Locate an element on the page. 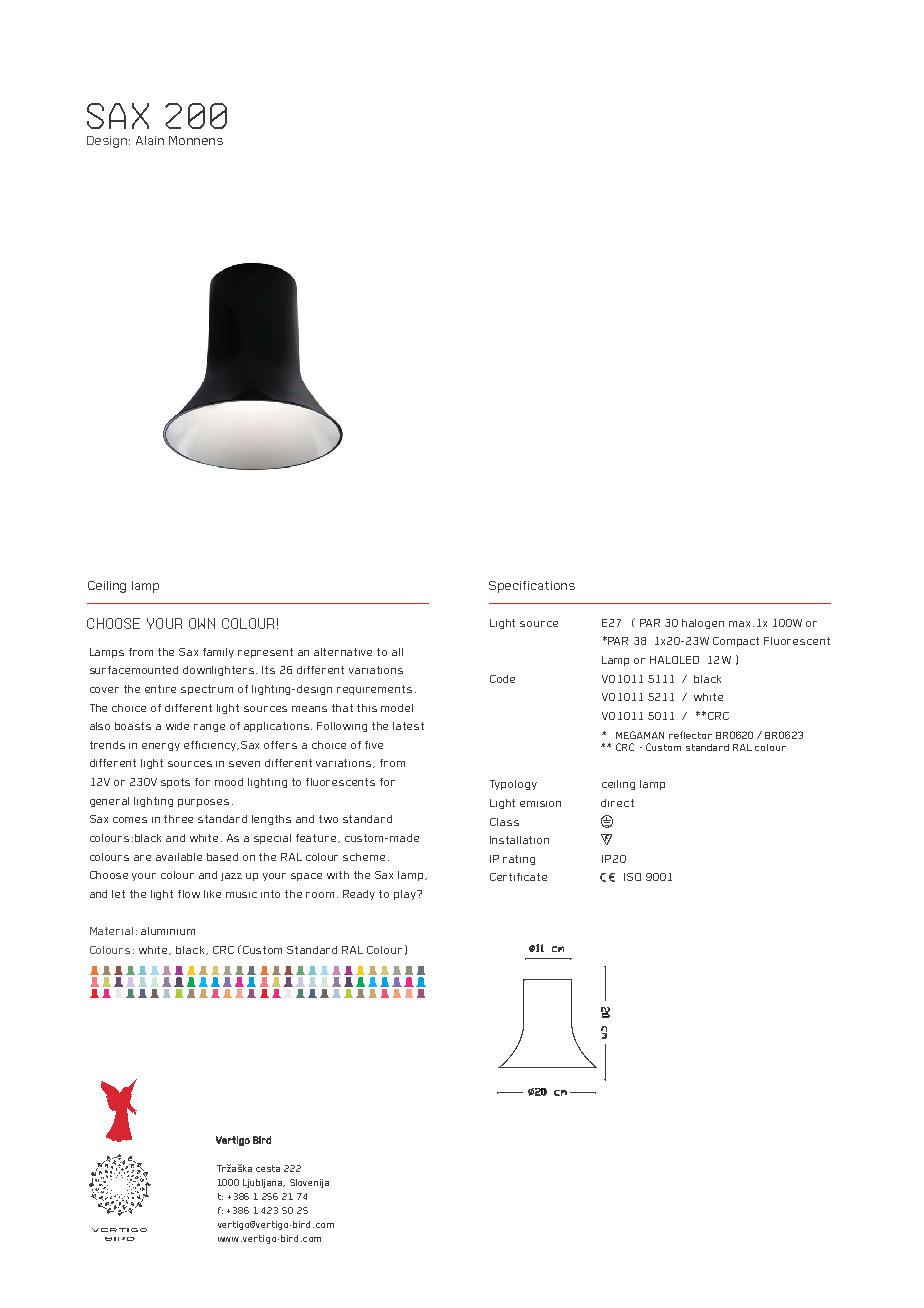 Image resolution: width=924 pixels, height=1308 pixels. requirements is located at coordinates (374, 690).
